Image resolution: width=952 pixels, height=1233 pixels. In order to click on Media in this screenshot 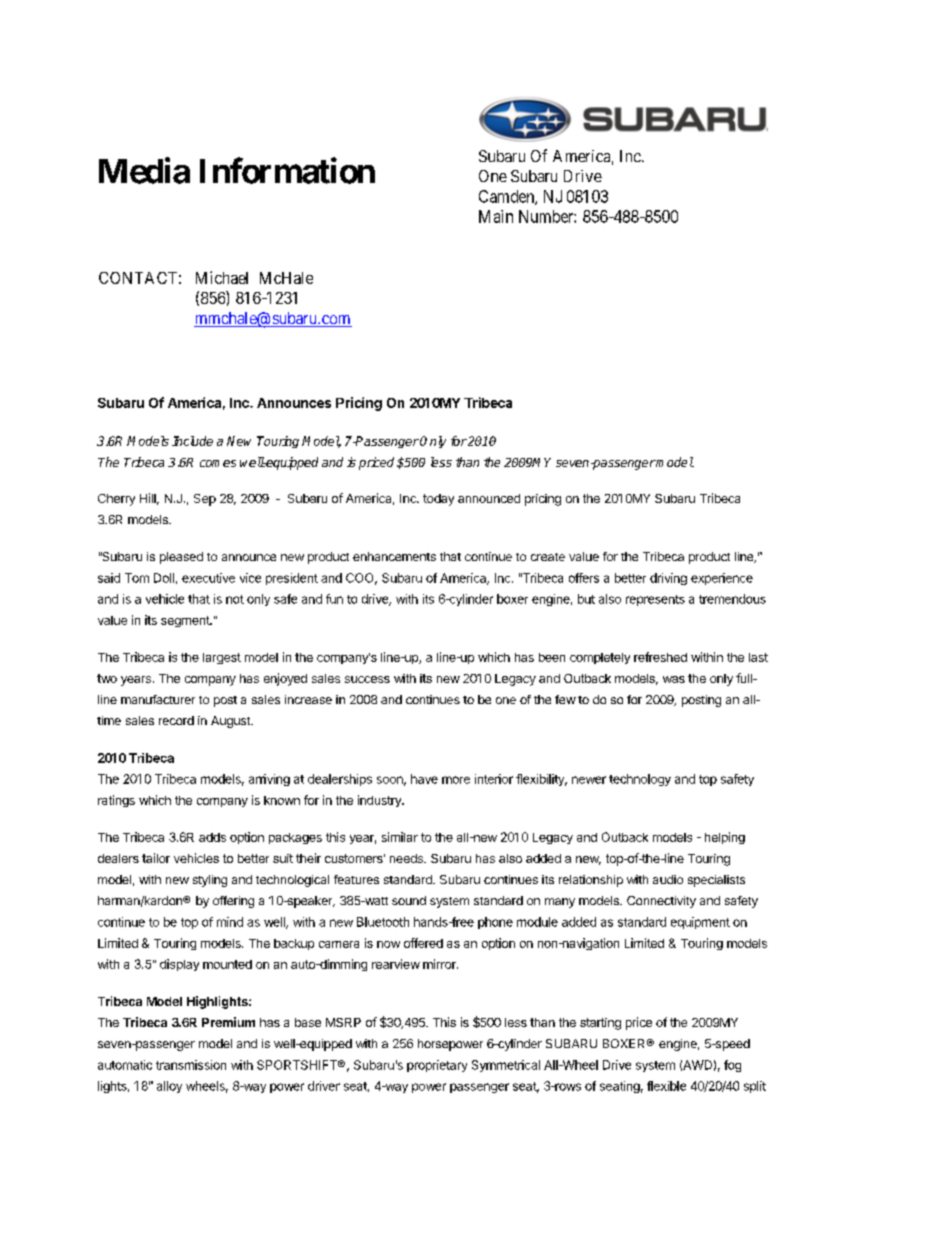, I will do `click(144, 170)`.
